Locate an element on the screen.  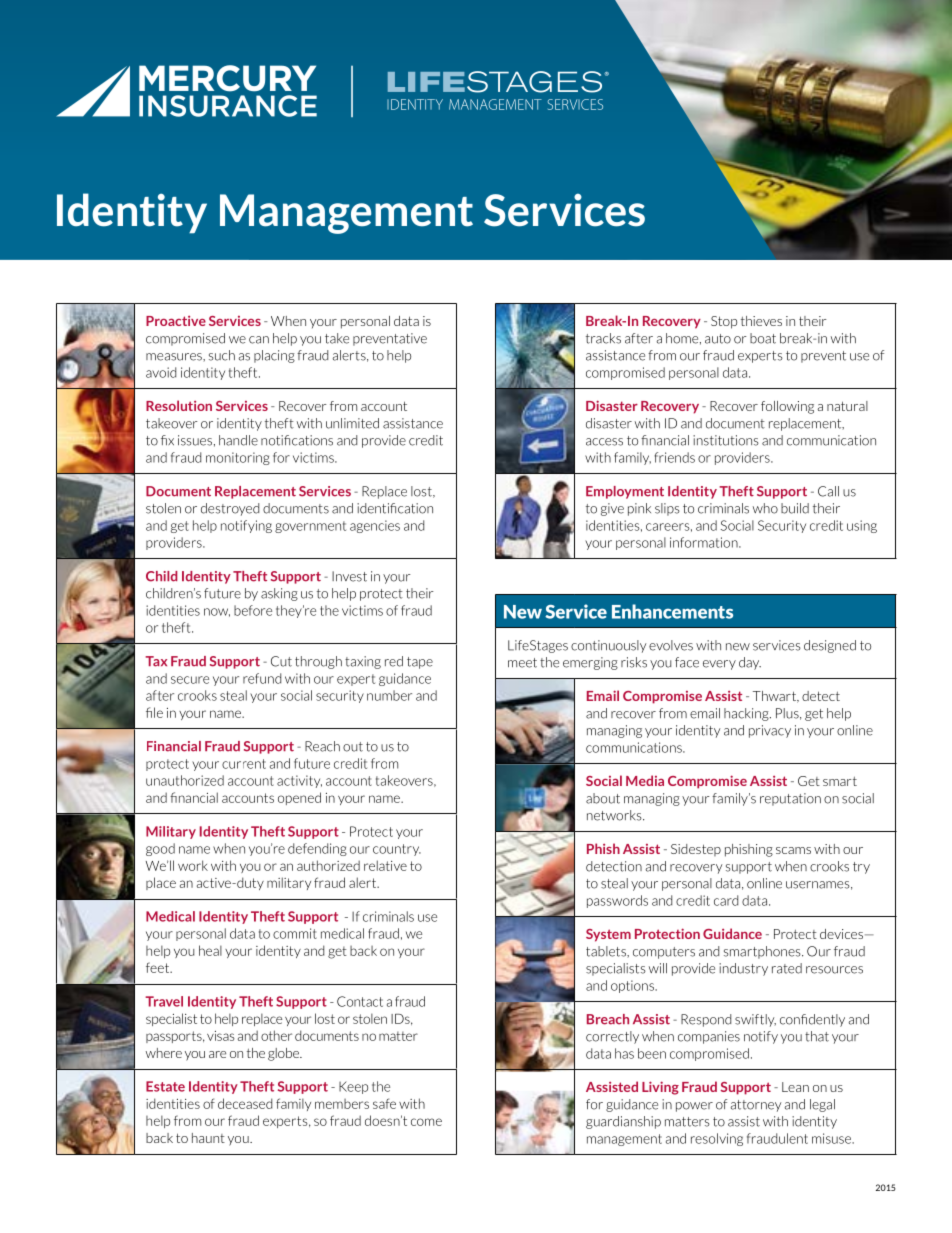
card is located at coordinates (726, 900).
